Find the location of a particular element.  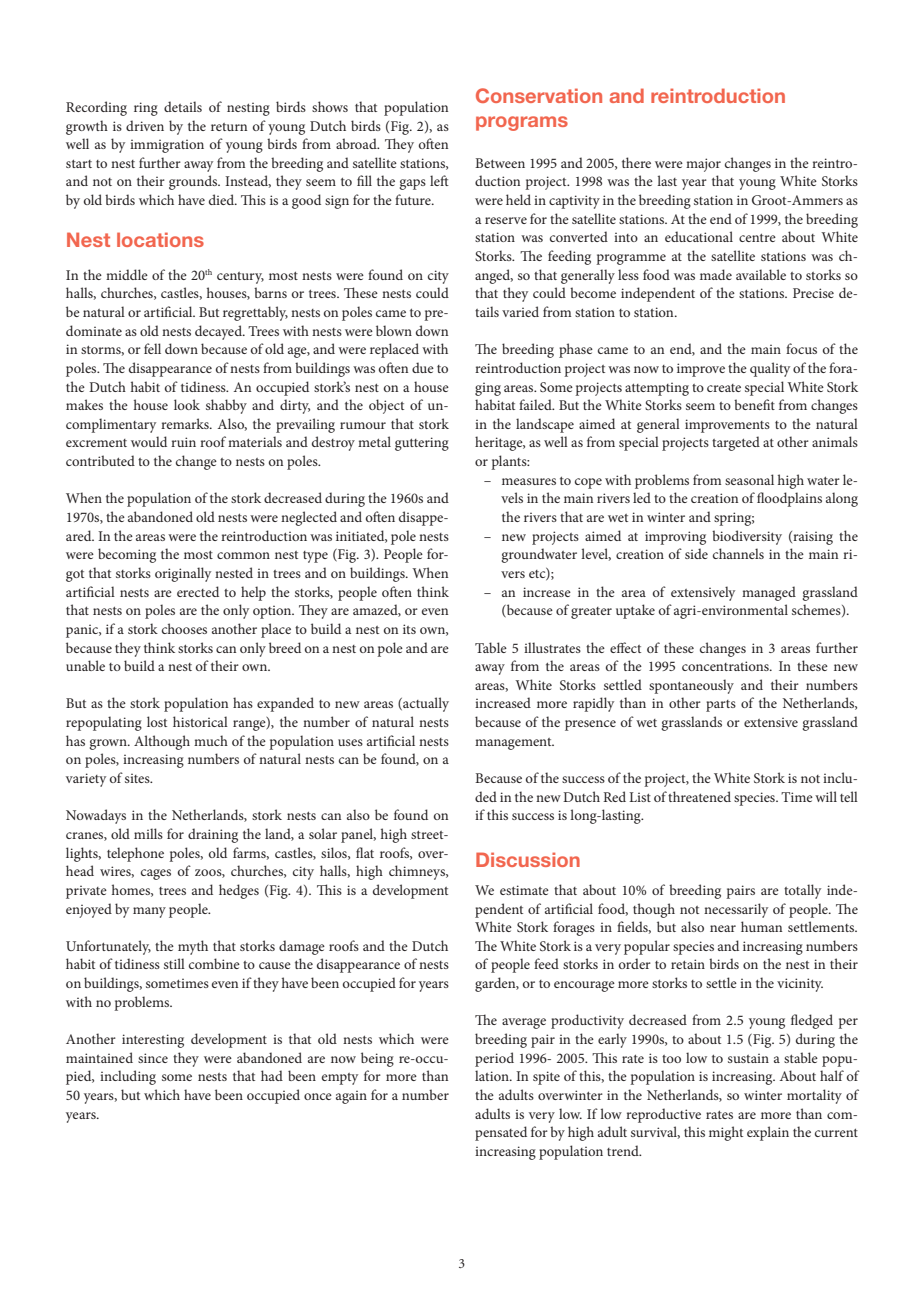

measures is located at coordinates (529, 481).
